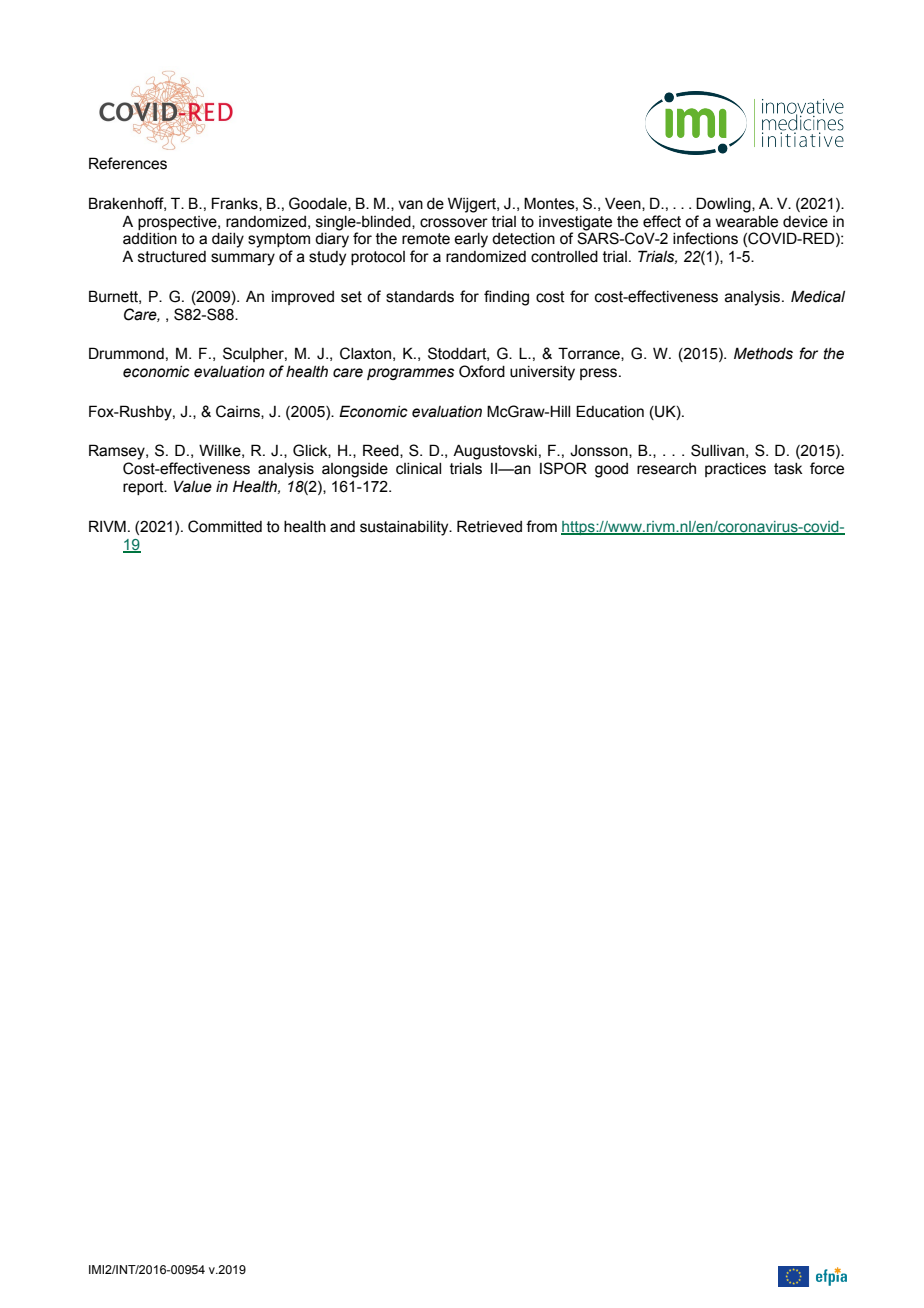  I want to click on Drummond, so click(126, 353).
